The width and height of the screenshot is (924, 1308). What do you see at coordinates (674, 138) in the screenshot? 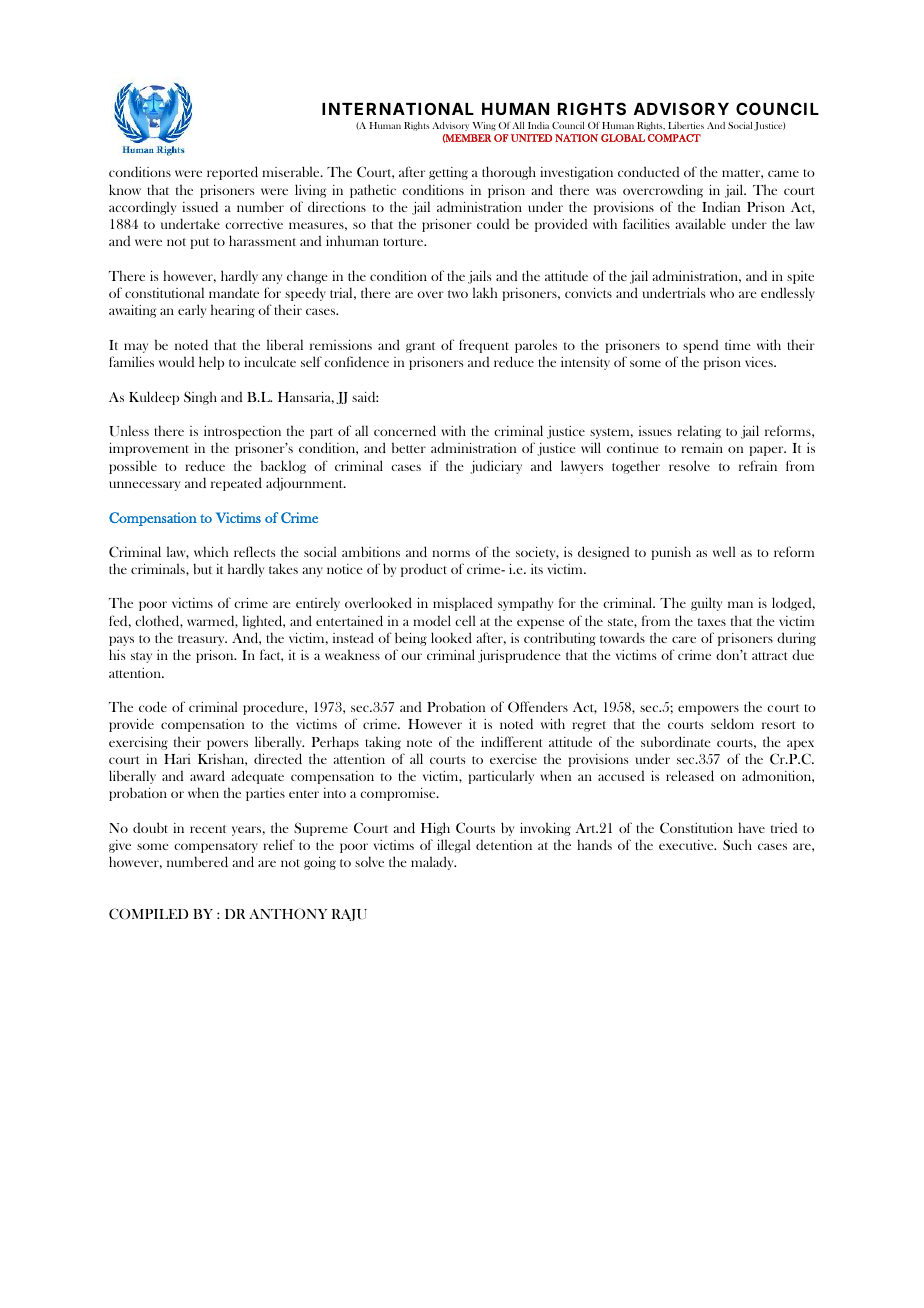
I see `COMPACT` at bounding box center [674, 138].
